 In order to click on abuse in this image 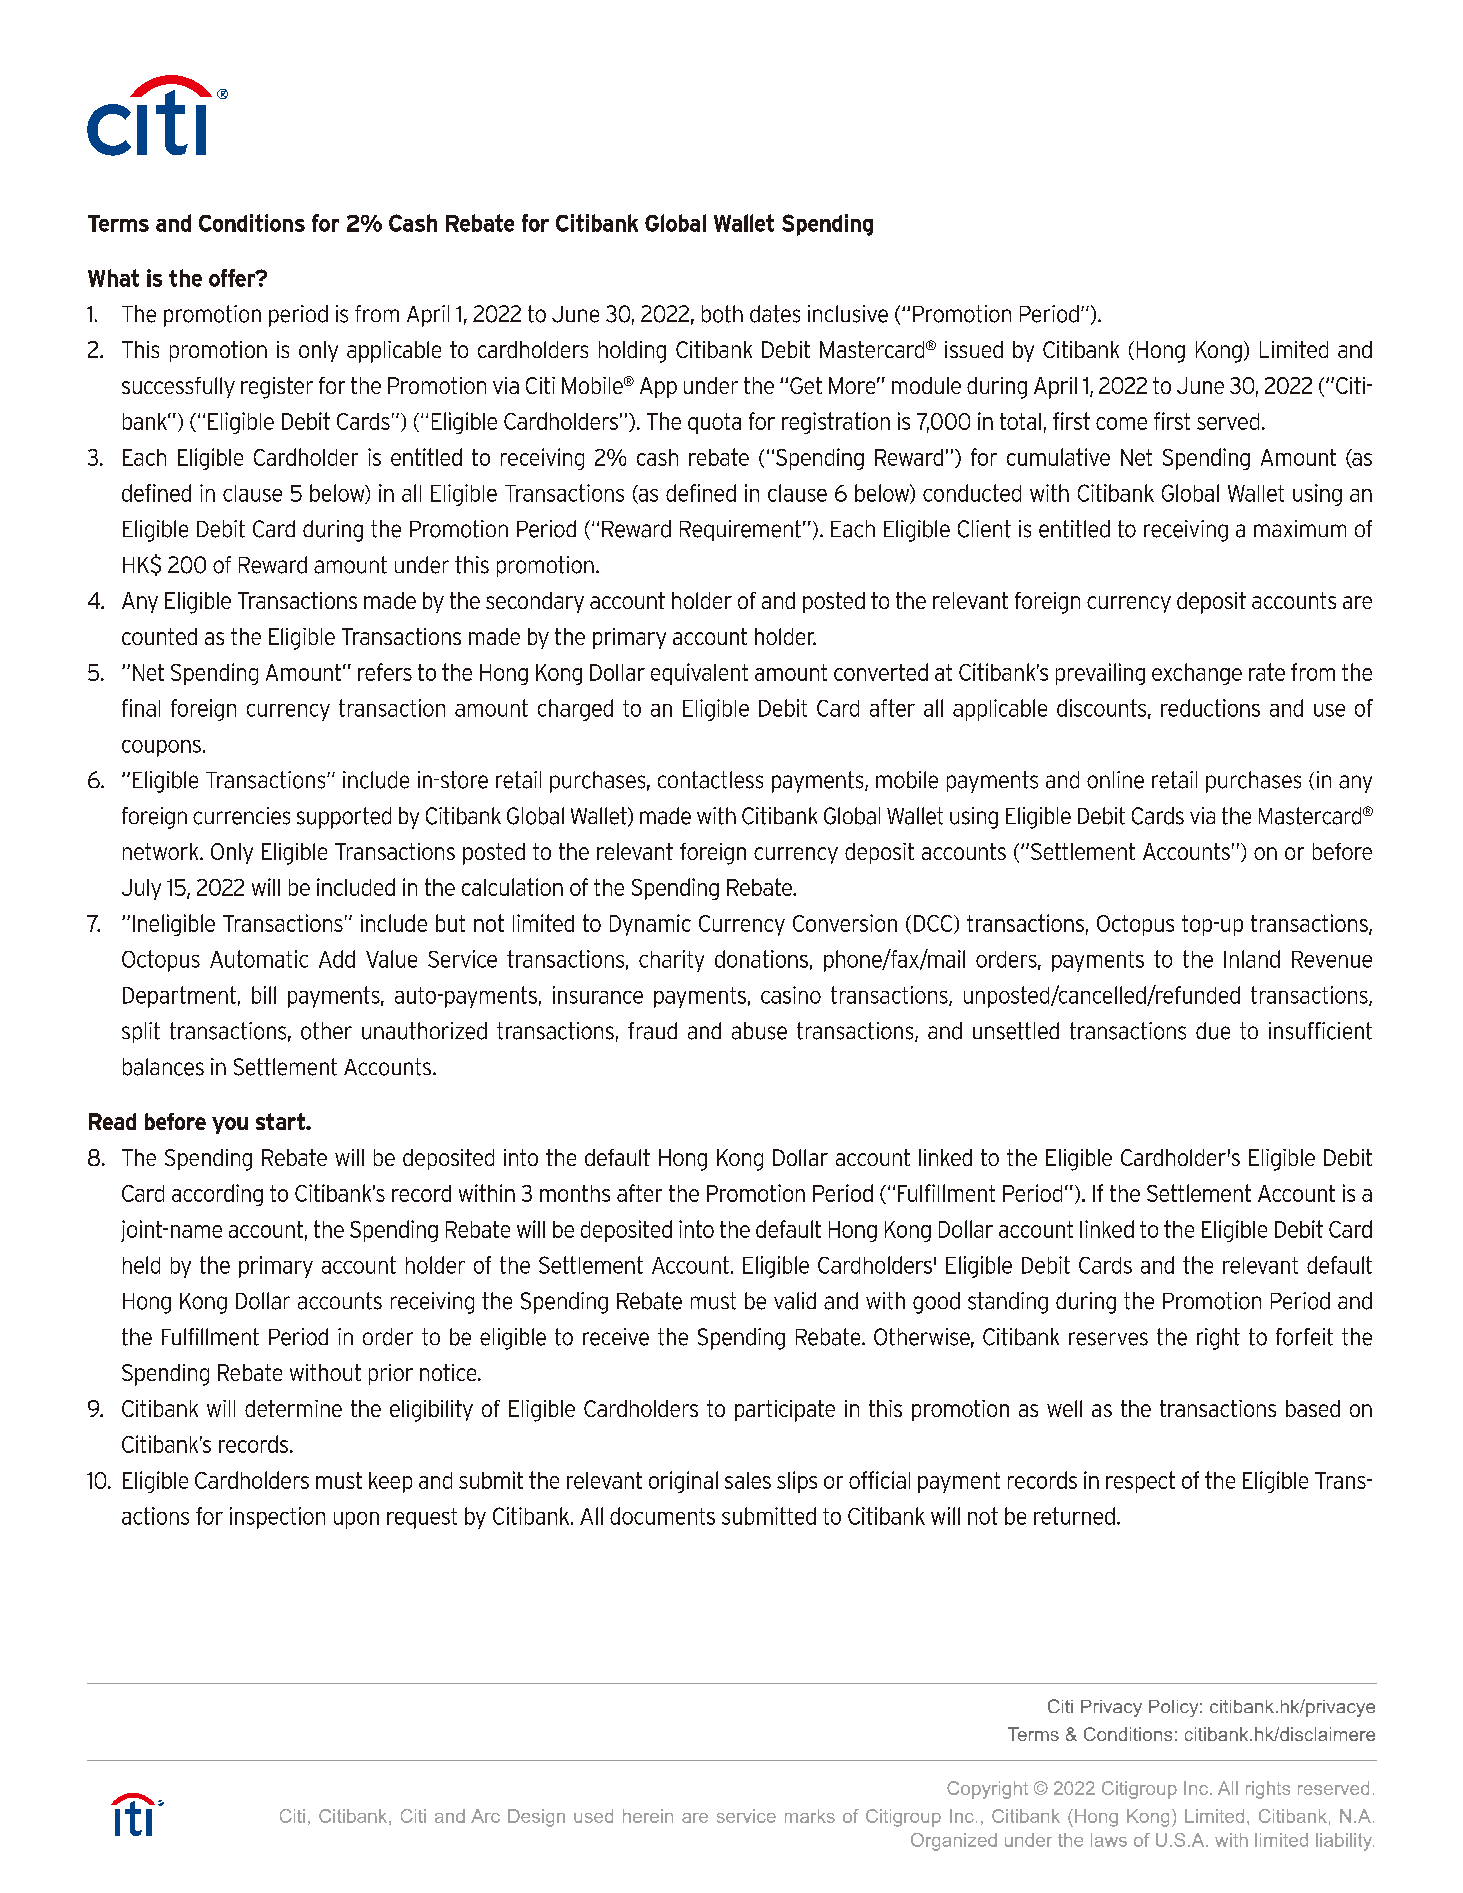, I will do `click(759, 1031)`.
